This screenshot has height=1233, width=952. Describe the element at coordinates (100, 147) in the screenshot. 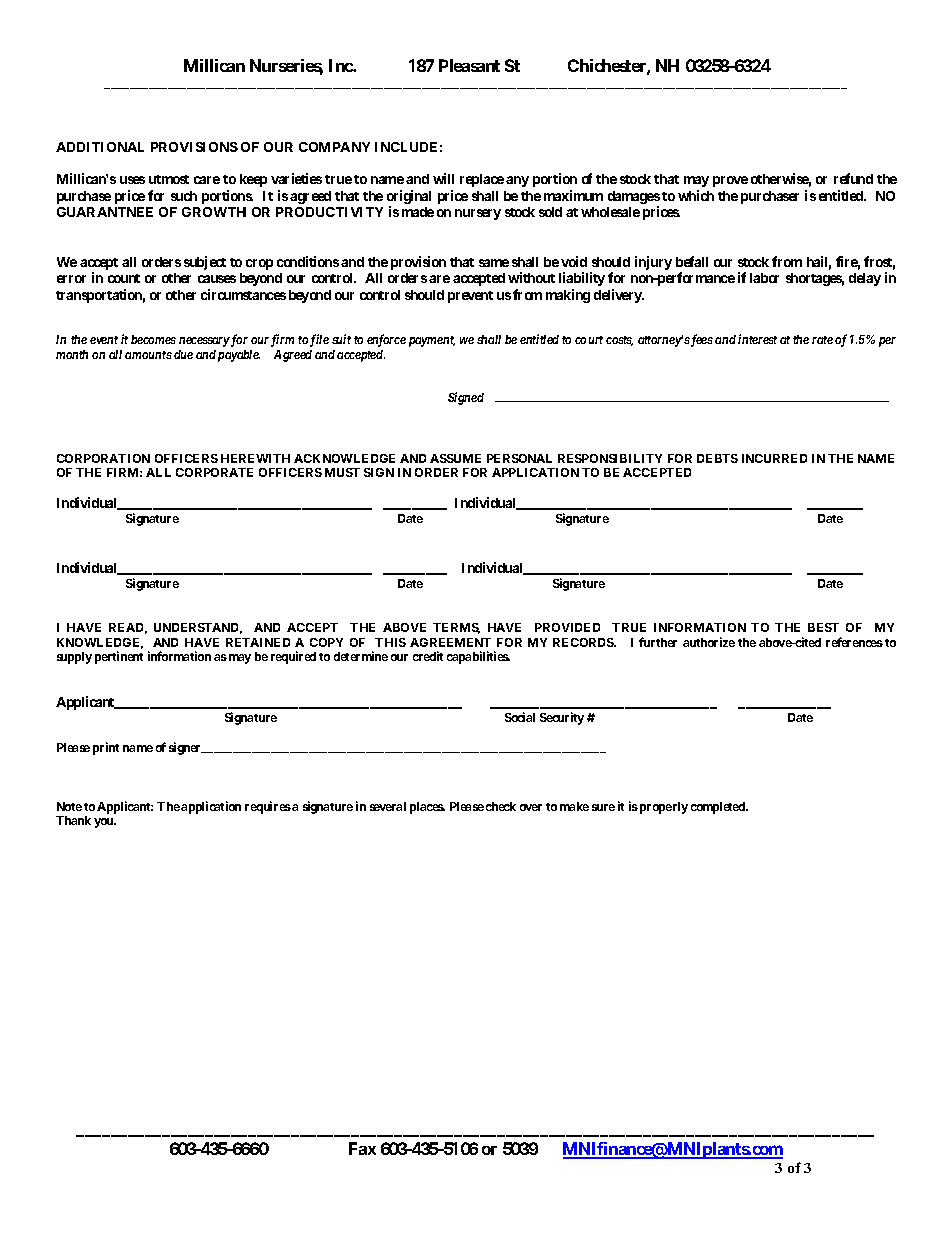

I see `ADDITIONAL` at that location.
